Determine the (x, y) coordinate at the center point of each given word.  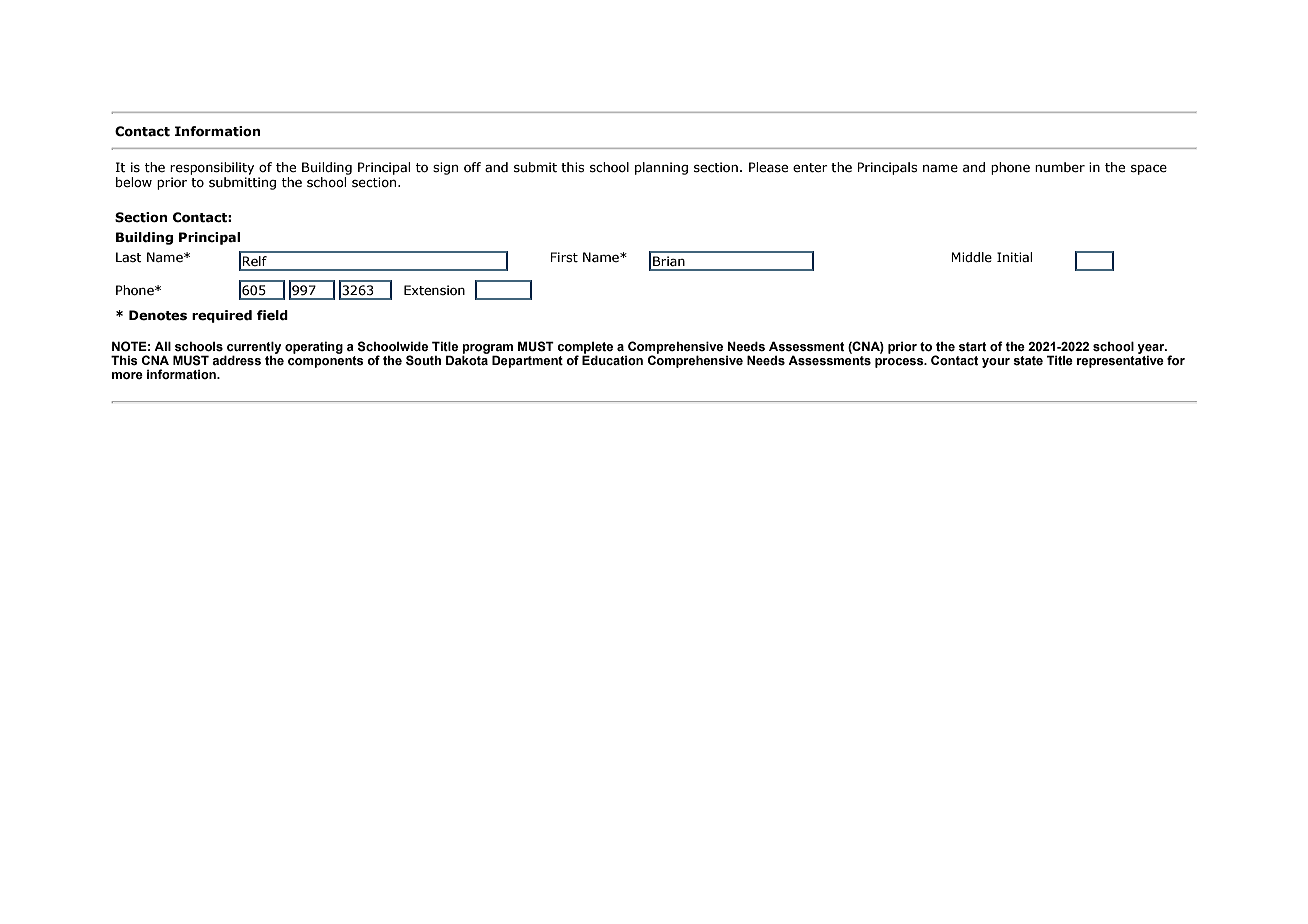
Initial (1014, 257)
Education (612, 359)
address (236, 360)
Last (129, 257)
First (564, 257)
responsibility (212, 168)
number (1060, 167)
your (996, 363)
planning (661, 168)
